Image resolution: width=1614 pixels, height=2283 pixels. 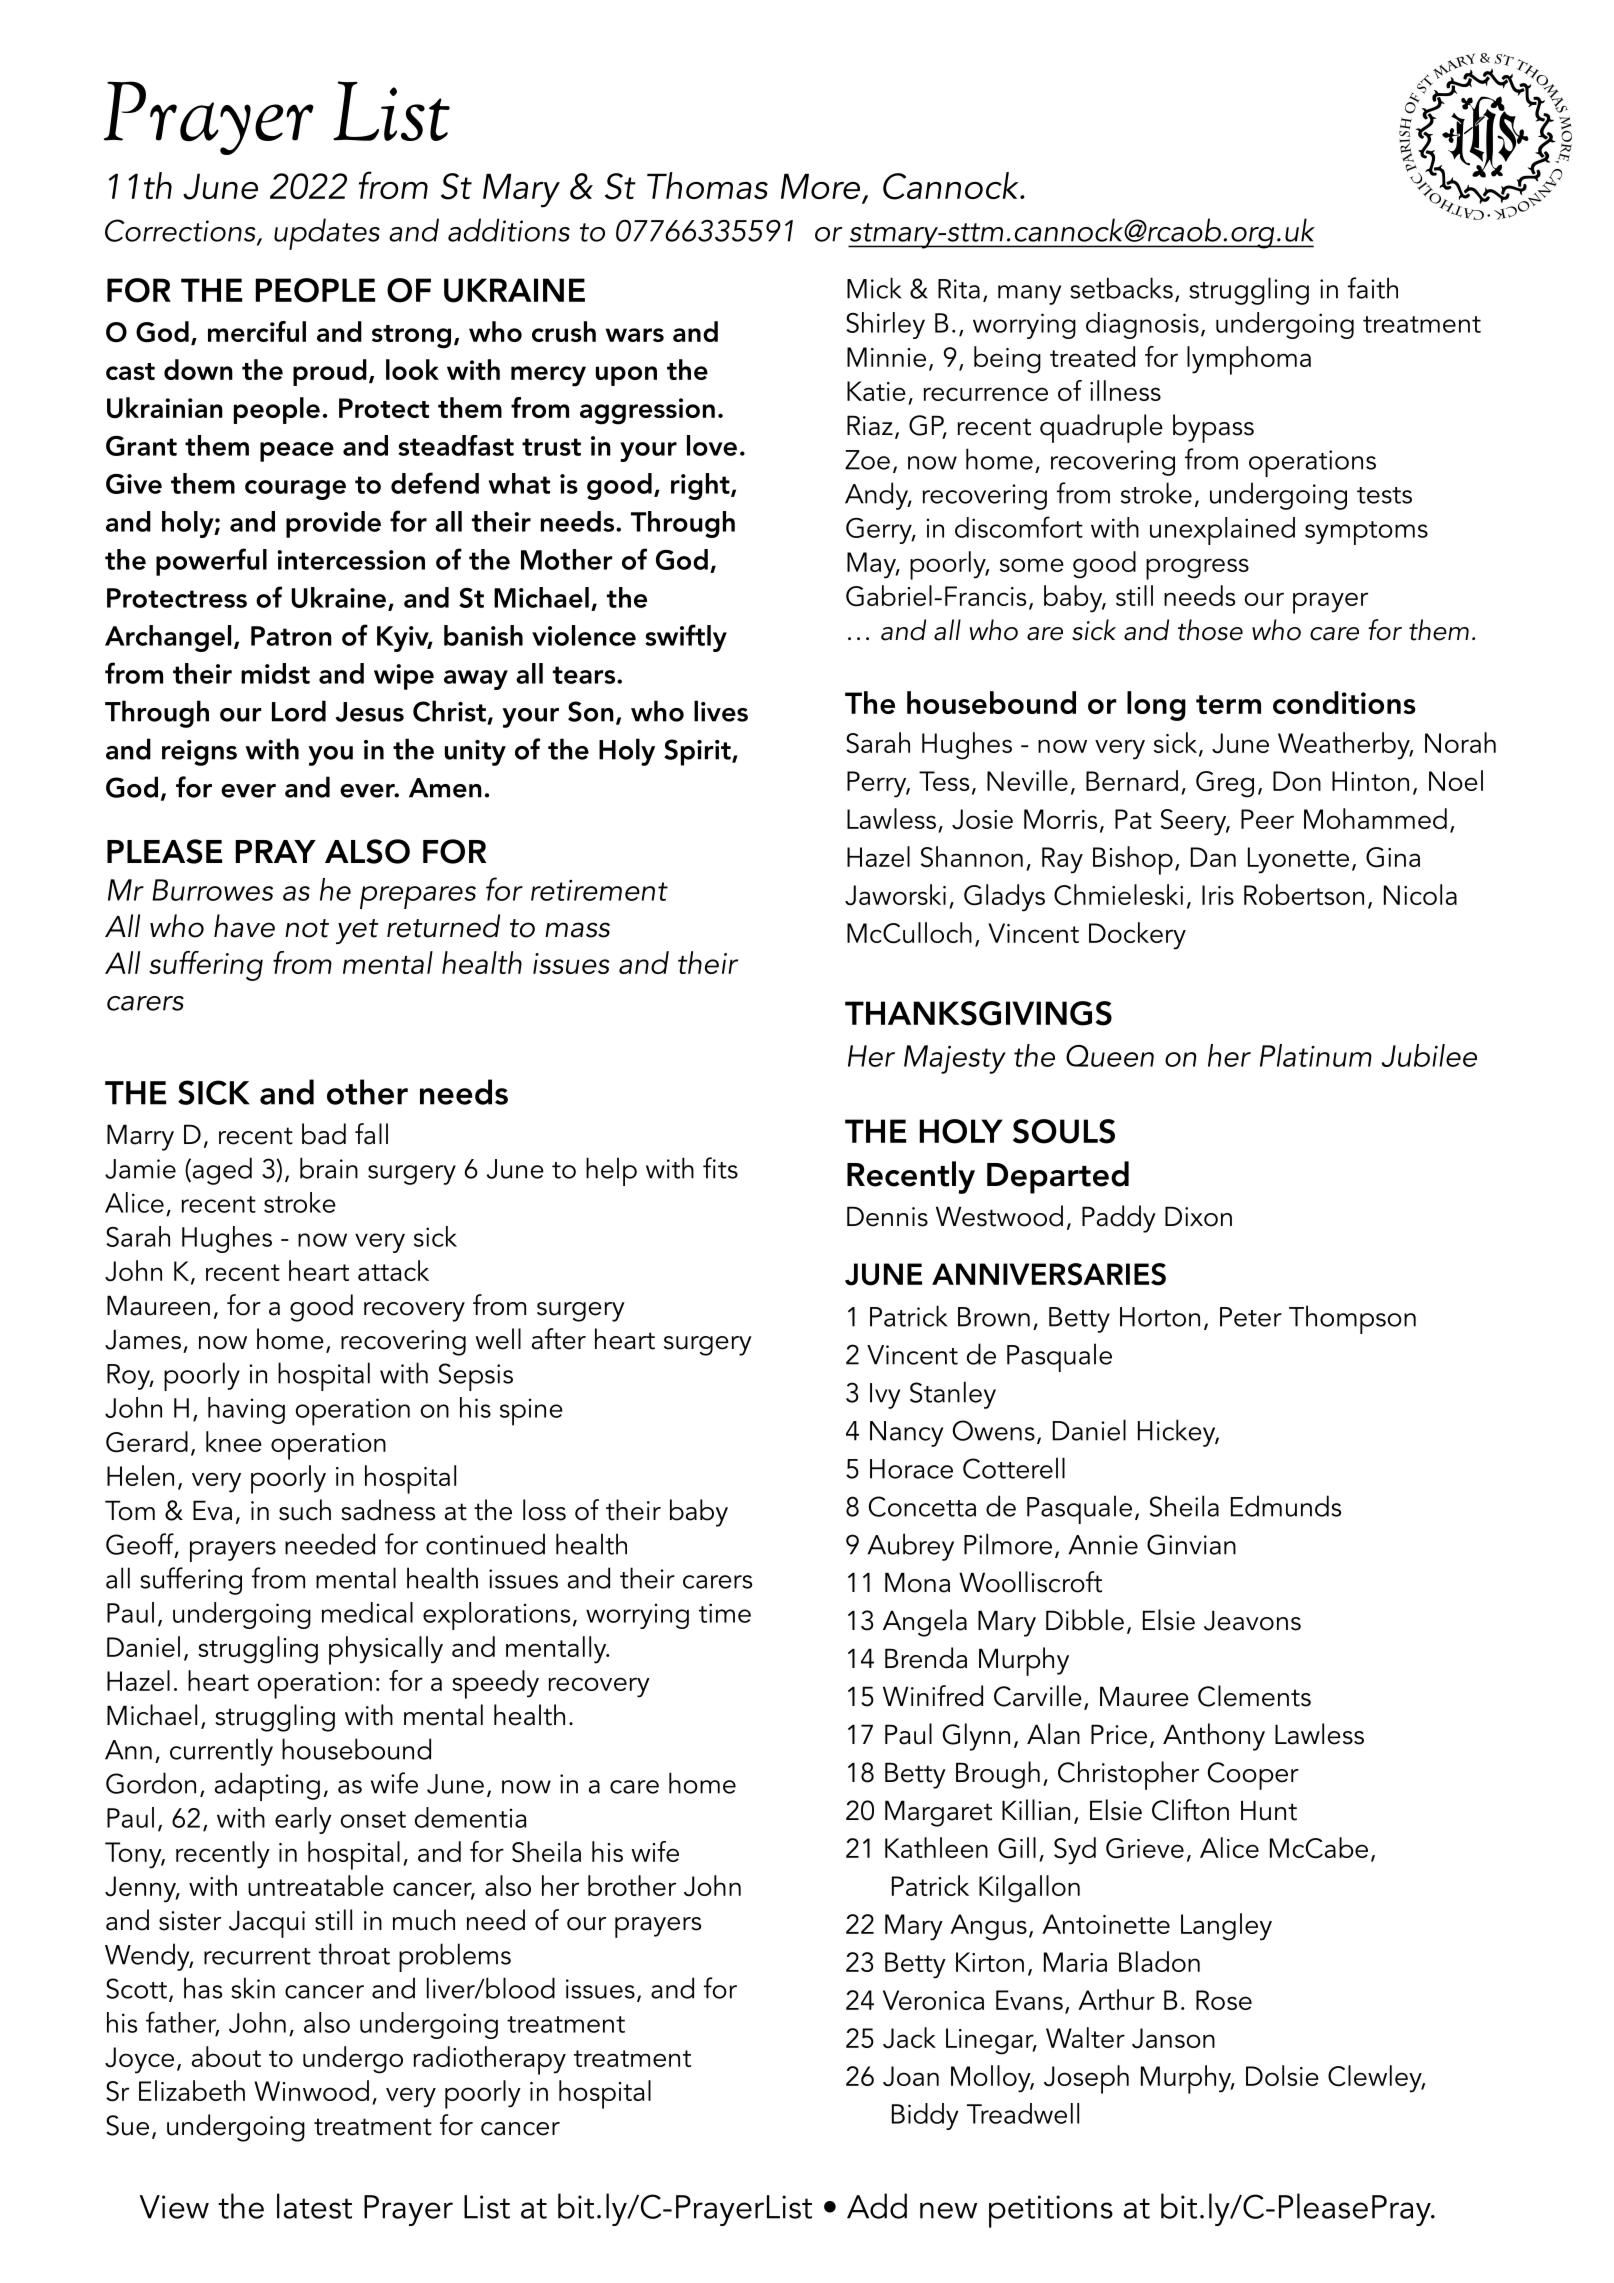 What do you see at coordinates (720, 1168) in the image?
I see `fits` at bounding box center [720, 1168].
